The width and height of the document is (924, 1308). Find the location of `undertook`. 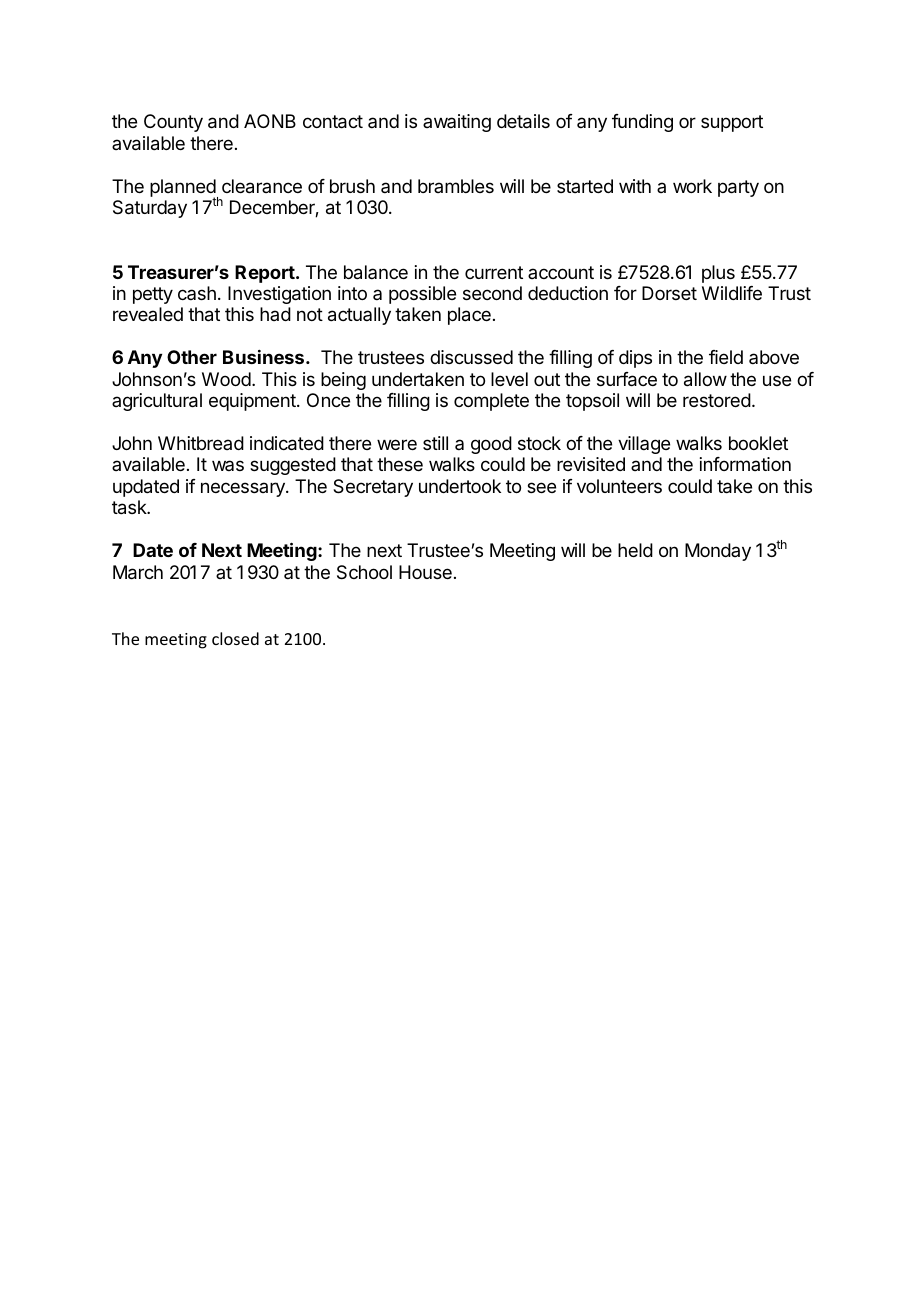

undertook is located at coordinates (460, 486).
